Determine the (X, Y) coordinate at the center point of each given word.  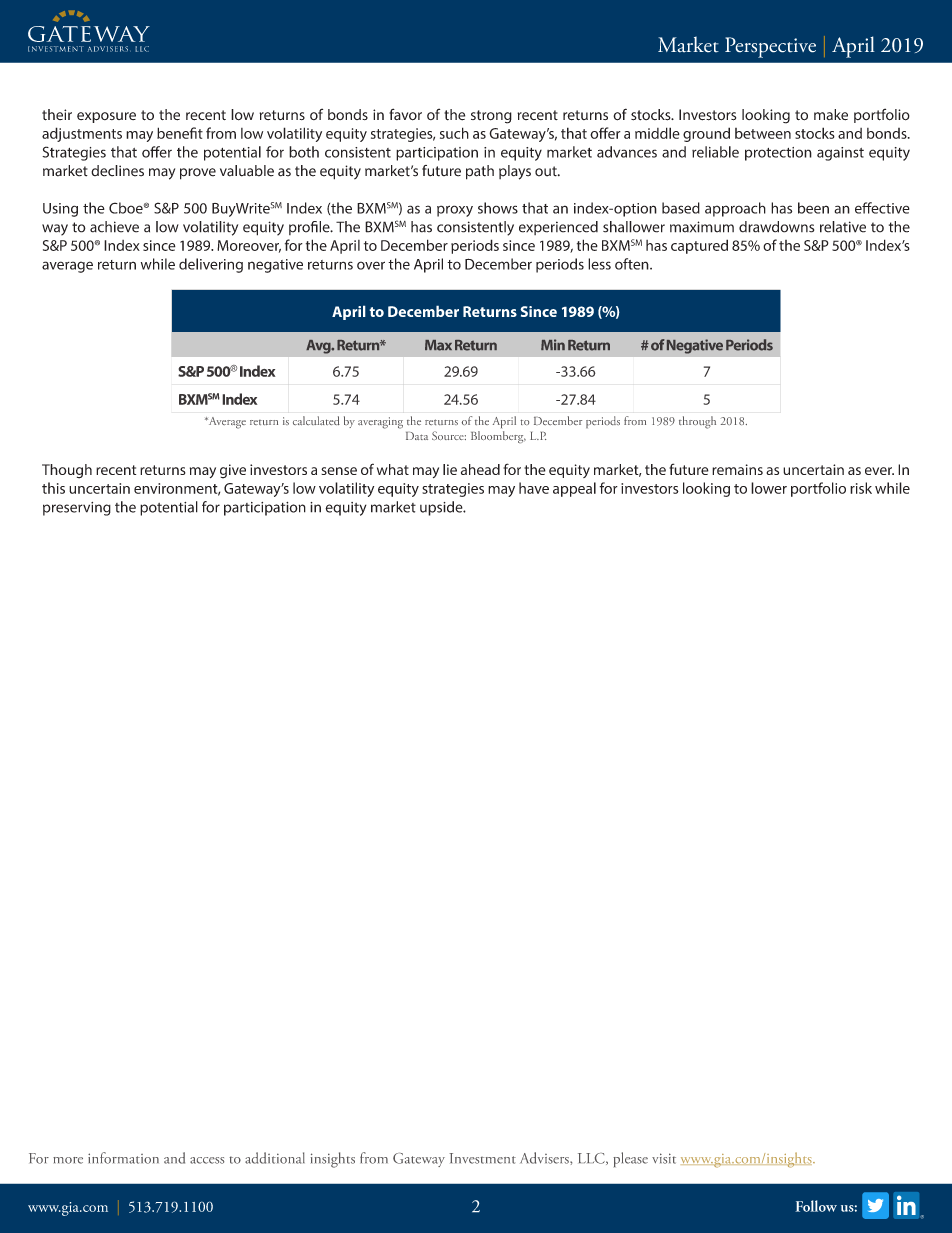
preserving (77, 509)
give (233, 471)
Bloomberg (498, 437)
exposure (106, 117)
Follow (816, 1206)
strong (491, 117)
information (123, 1158)
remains (737, 469)
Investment (482, 1158)
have (534, 488)
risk (861, 488)
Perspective (770, 47)
